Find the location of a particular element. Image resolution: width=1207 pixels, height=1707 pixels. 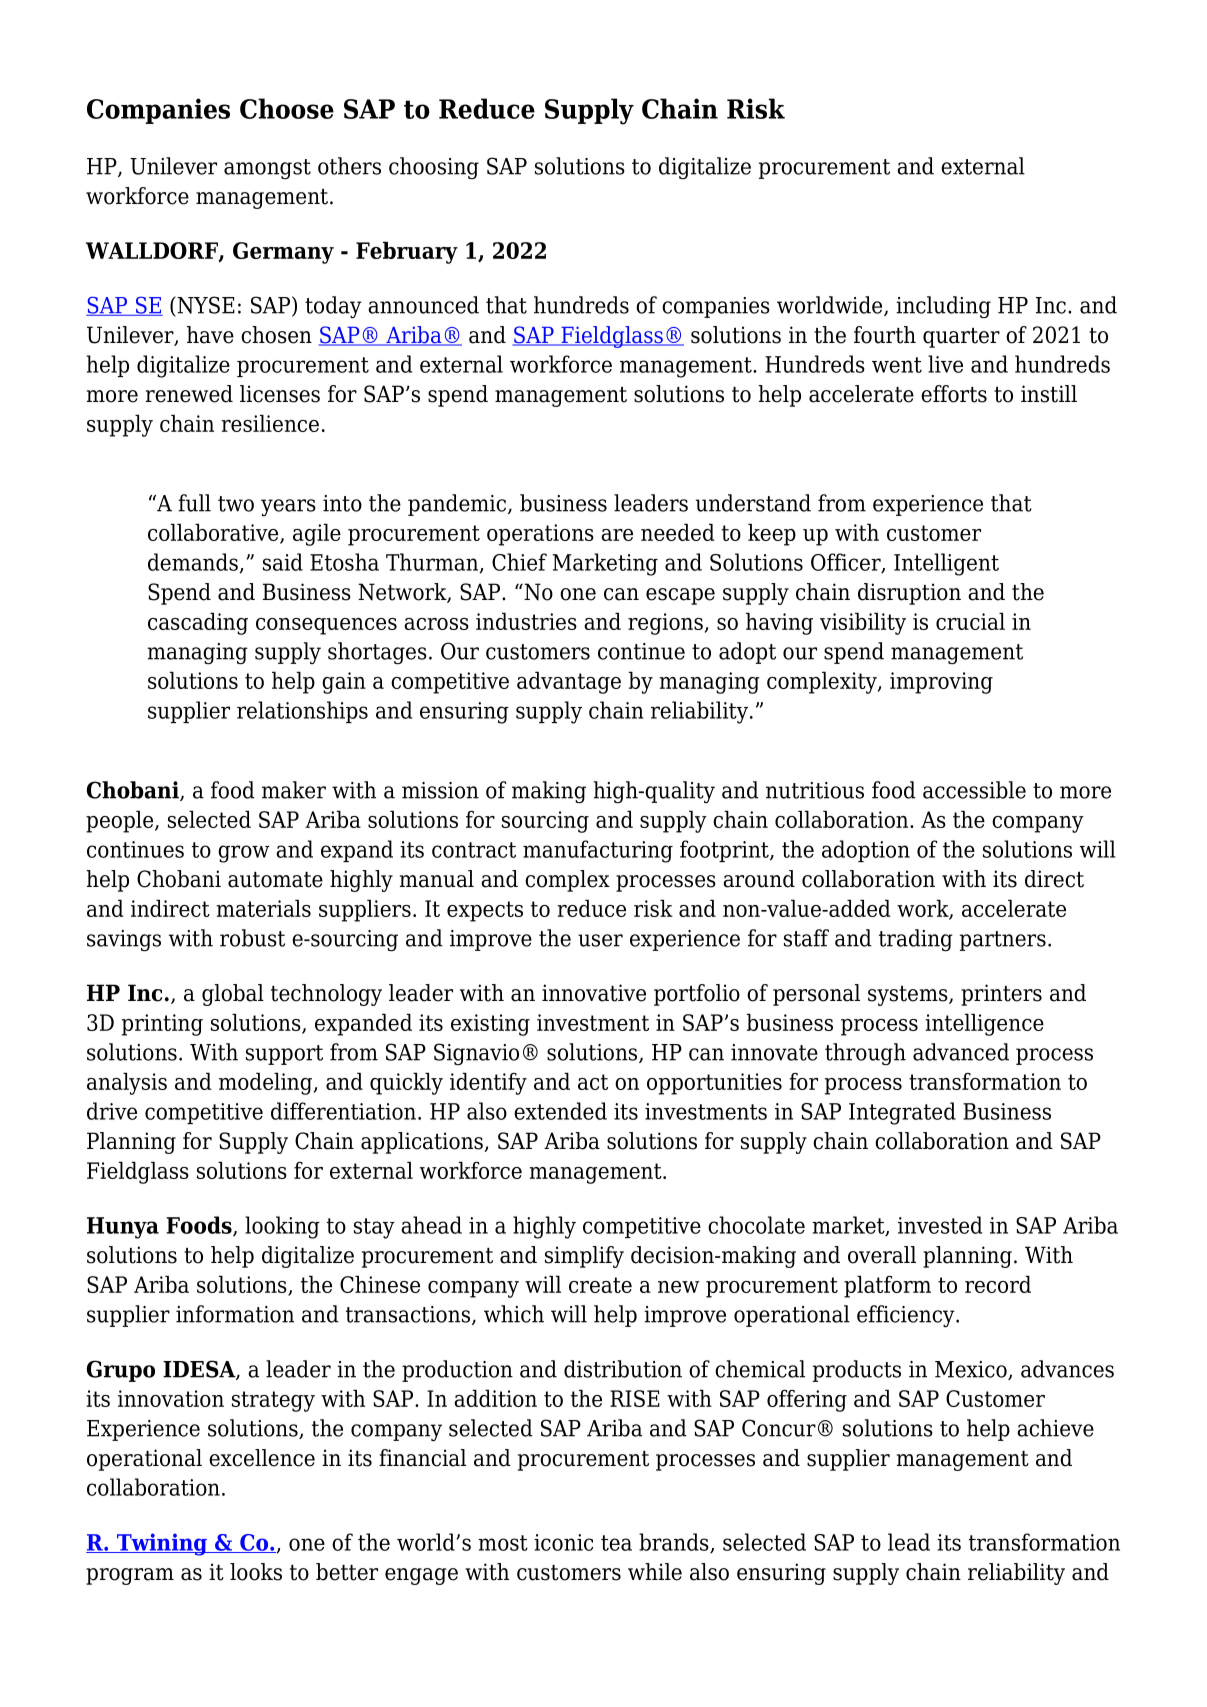

simplify is located at coordinates (584, 1257).
